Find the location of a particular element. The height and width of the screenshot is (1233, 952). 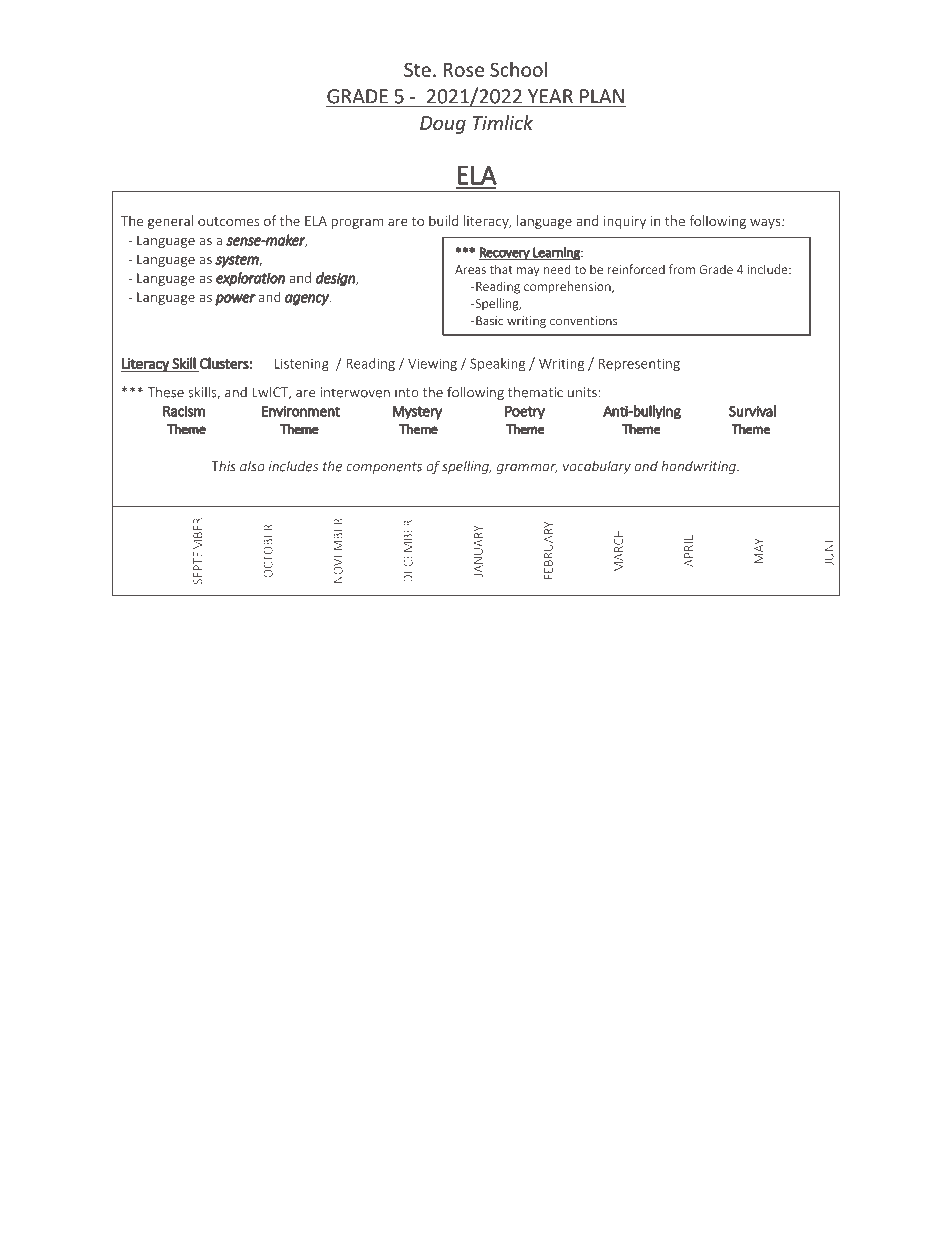

PLAN is located at coordinates (602, 96).
